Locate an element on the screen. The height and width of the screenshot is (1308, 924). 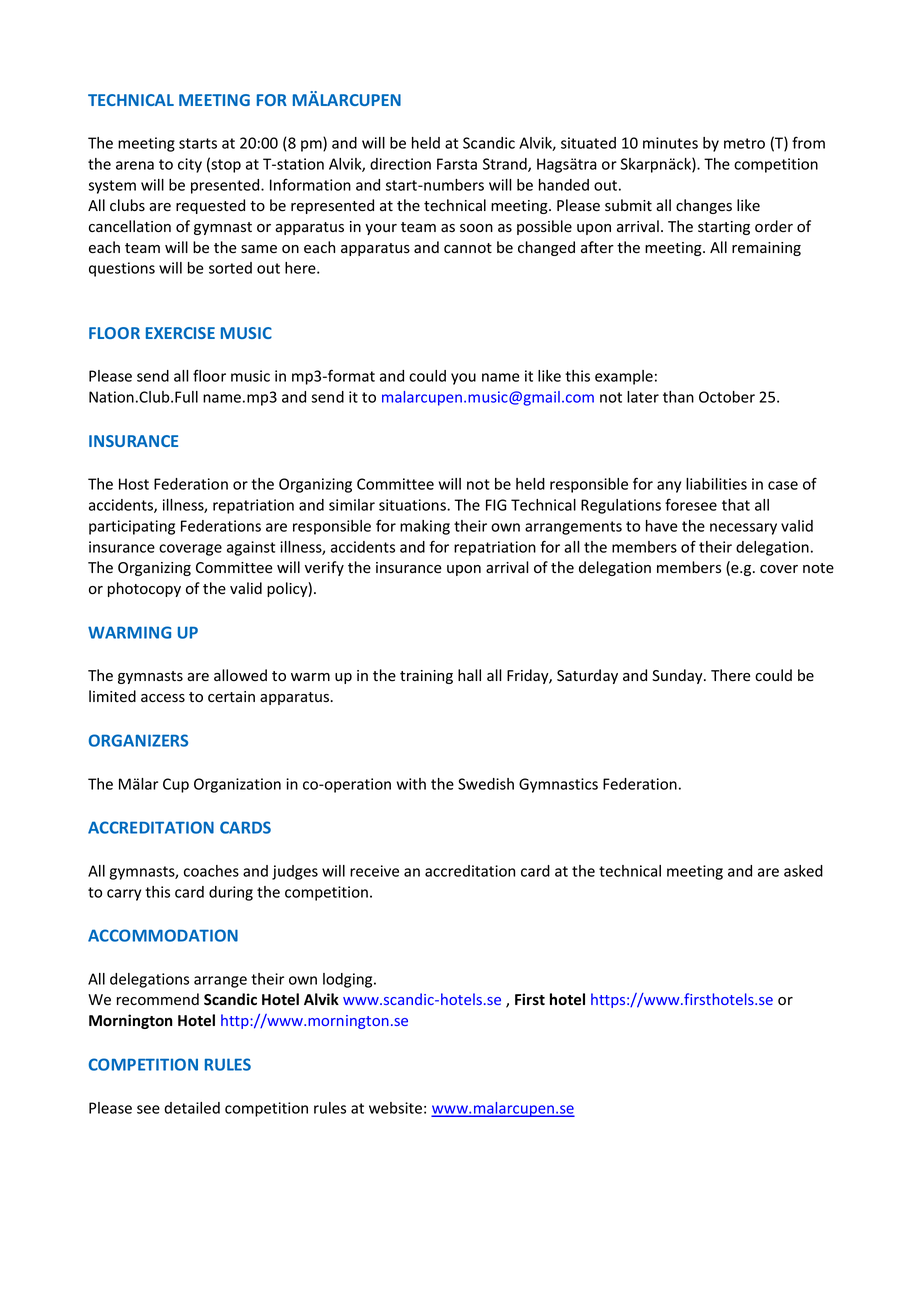
receive is located at coordinates (374, 871).
